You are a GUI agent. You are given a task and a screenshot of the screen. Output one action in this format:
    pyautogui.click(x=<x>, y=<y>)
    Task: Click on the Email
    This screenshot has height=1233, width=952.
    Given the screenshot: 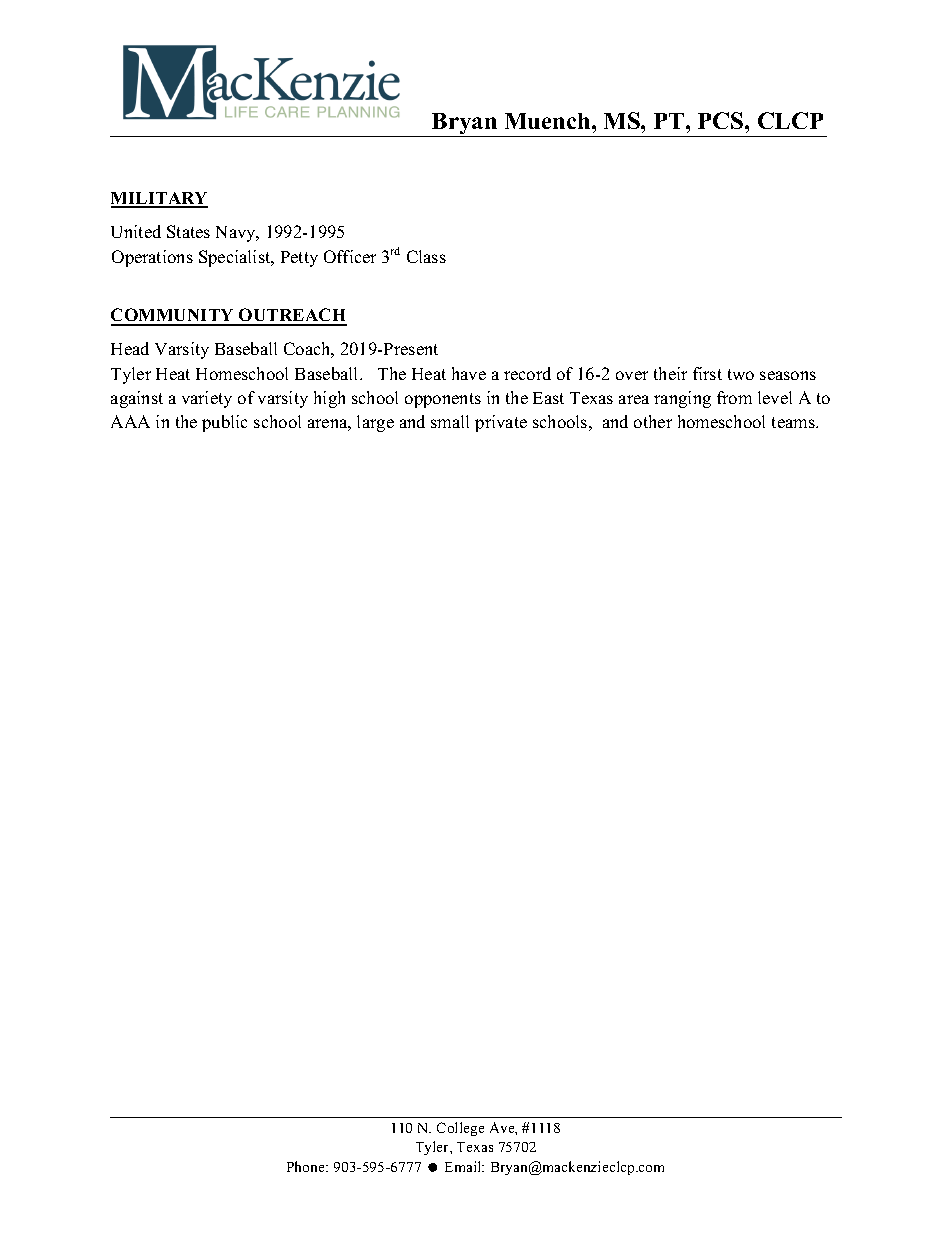 What is the action you would take?
    pyautogui.click(x=464, y=1166)
